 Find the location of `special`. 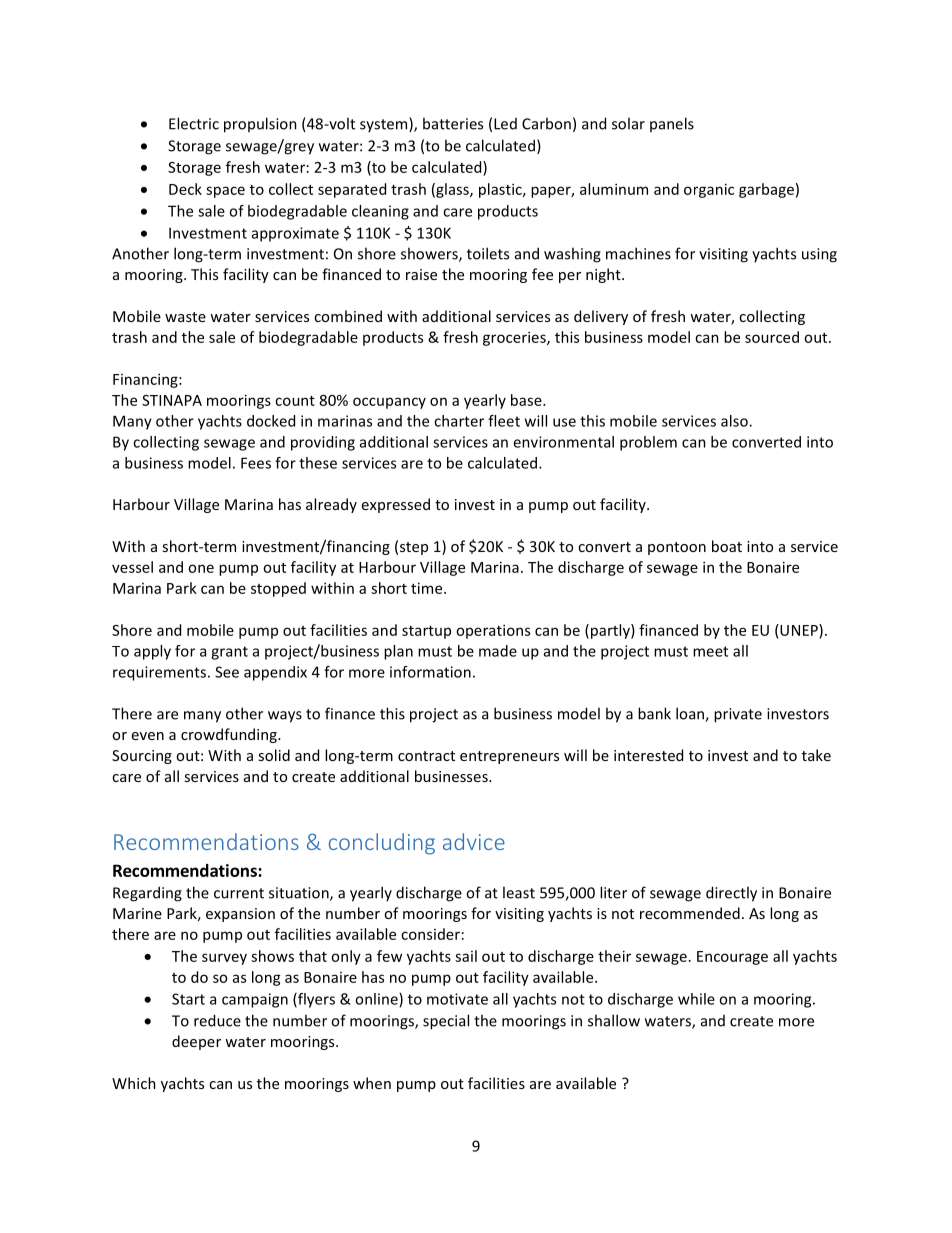

special is located at coordinates (446, 1022).
